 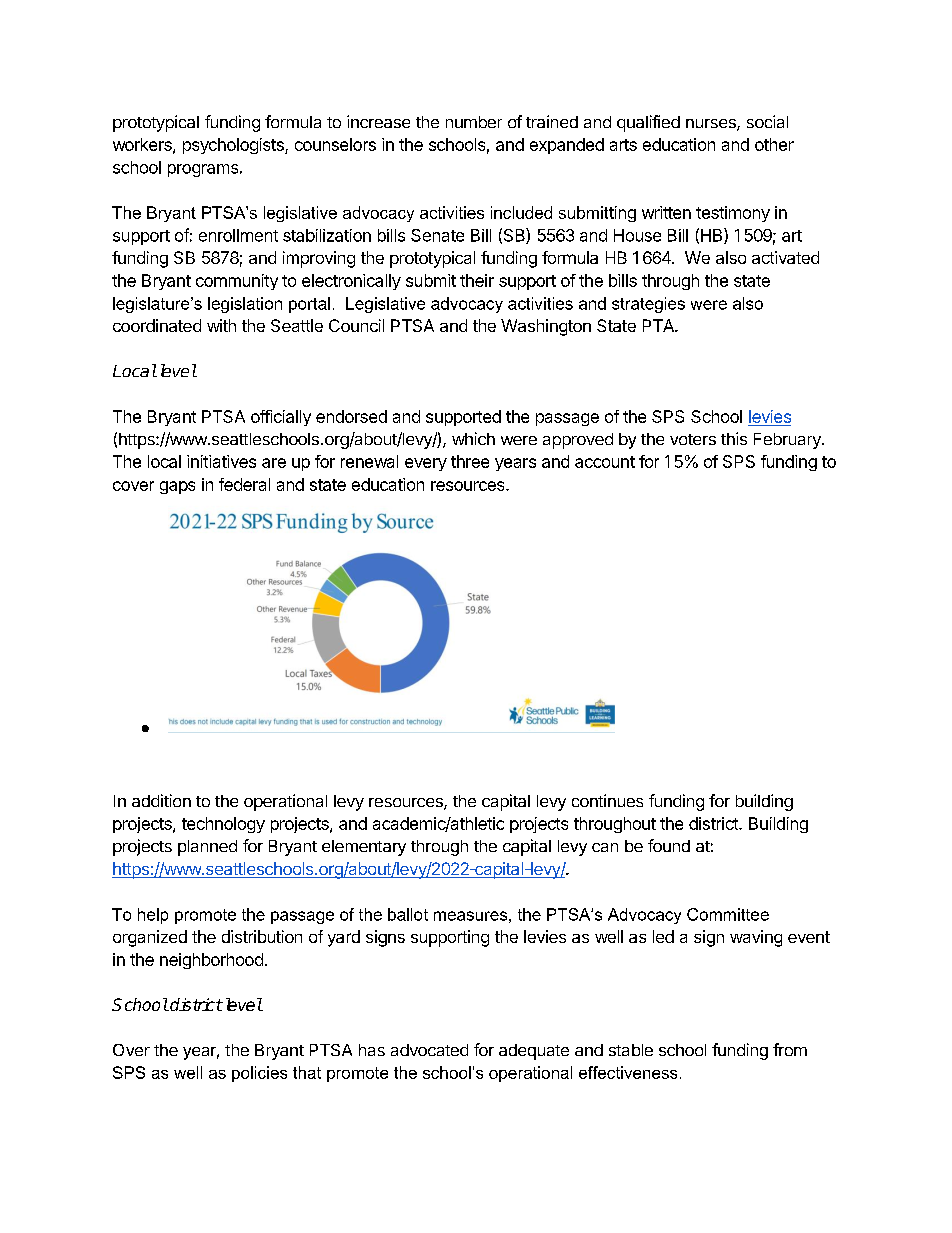 What do you see at coordinates (473, 438) in the image?
I see `which` at bounding box center [473, 438].
